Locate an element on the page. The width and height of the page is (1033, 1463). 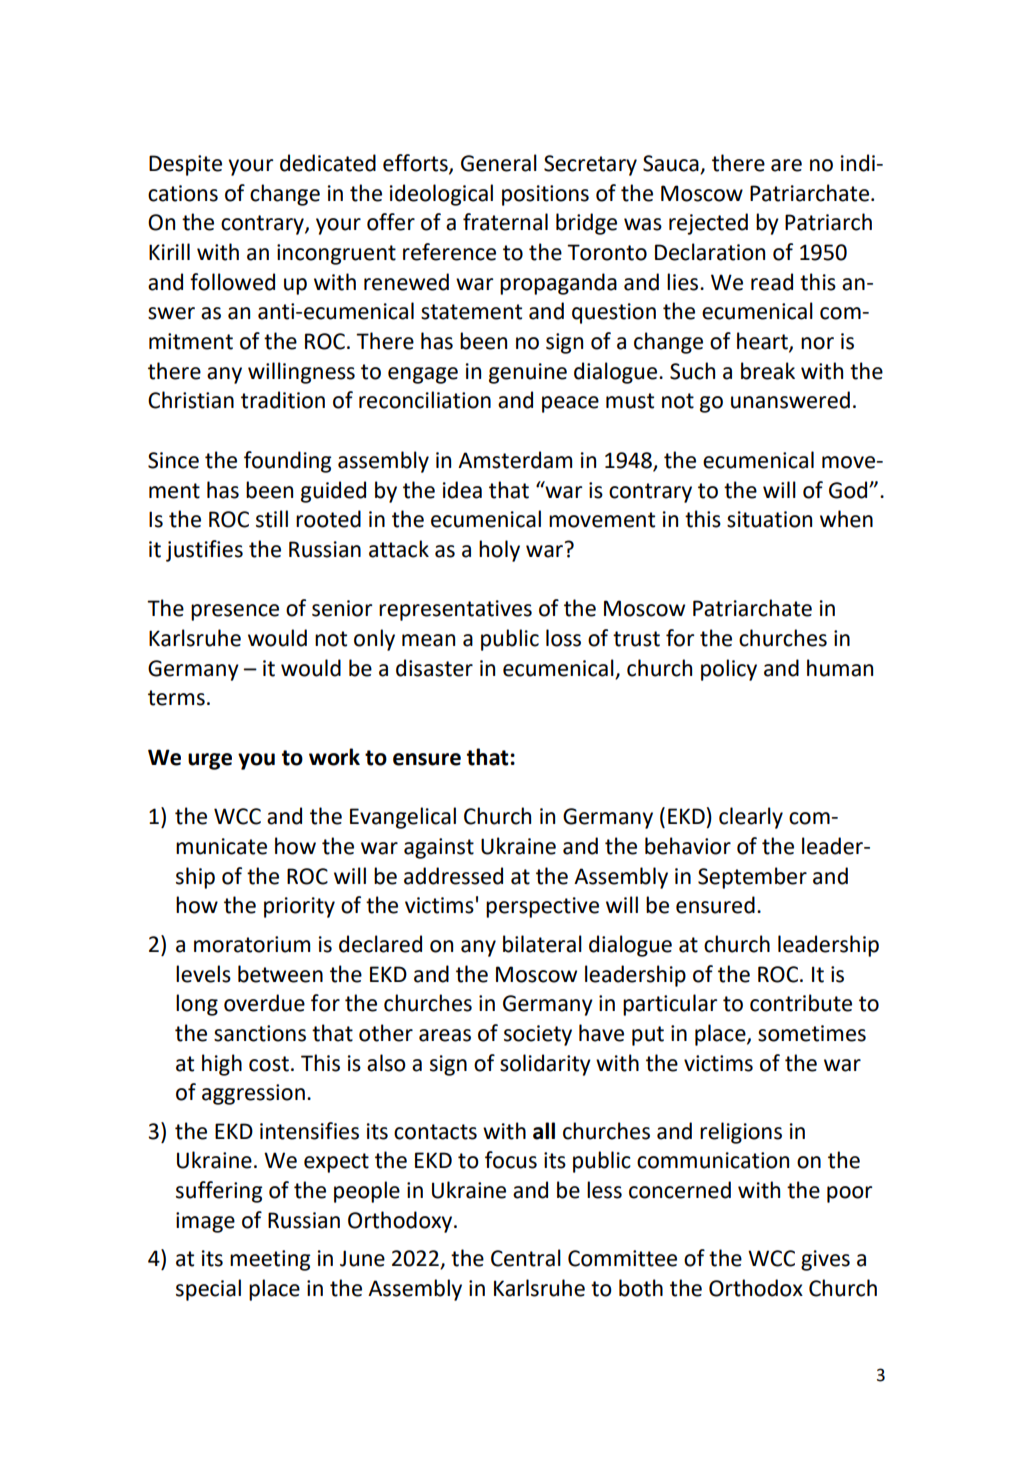
disaster is located at coordinates (434, 668).
